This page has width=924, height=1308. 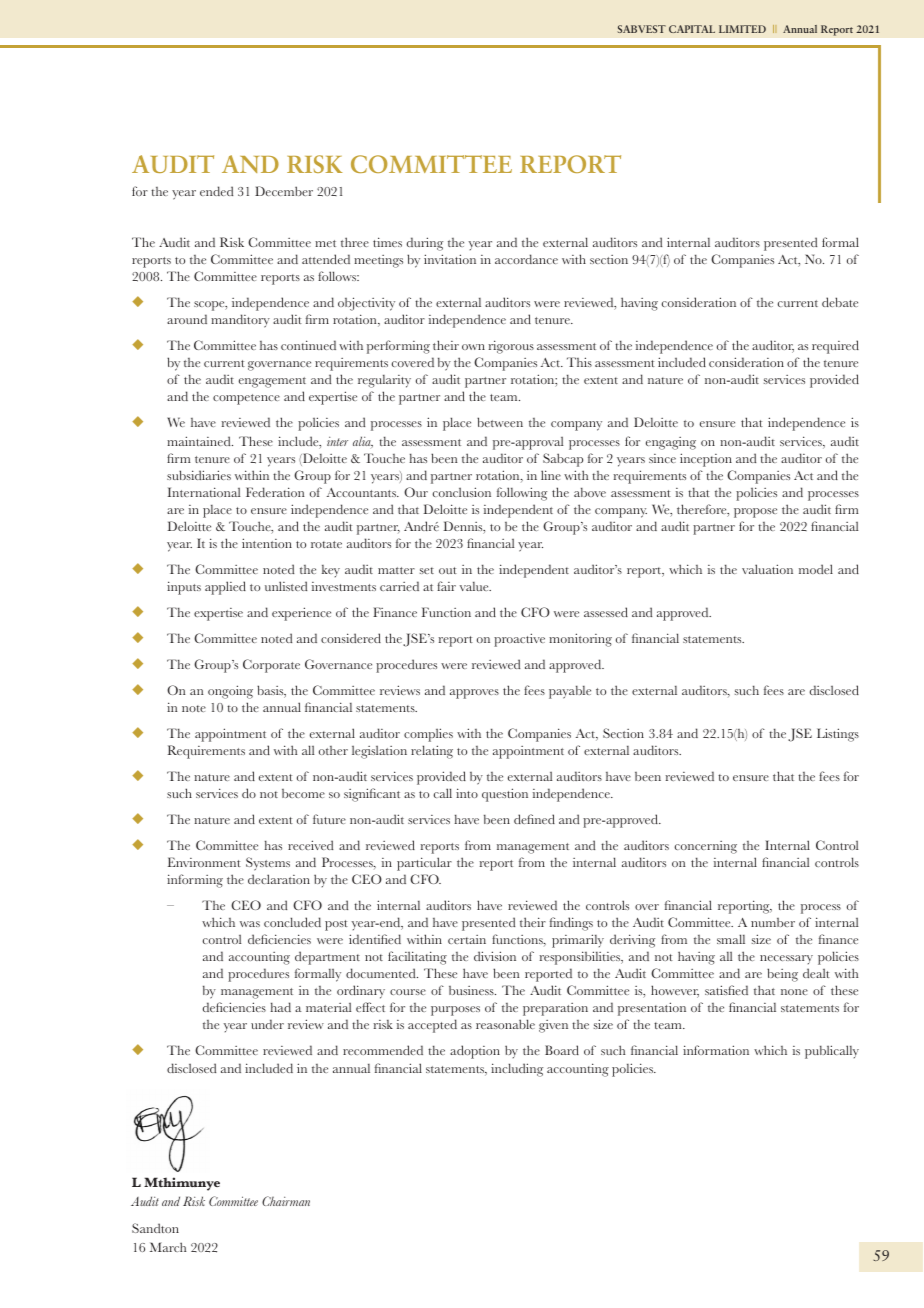 I want to click on was, so click(x=250, y=924).
